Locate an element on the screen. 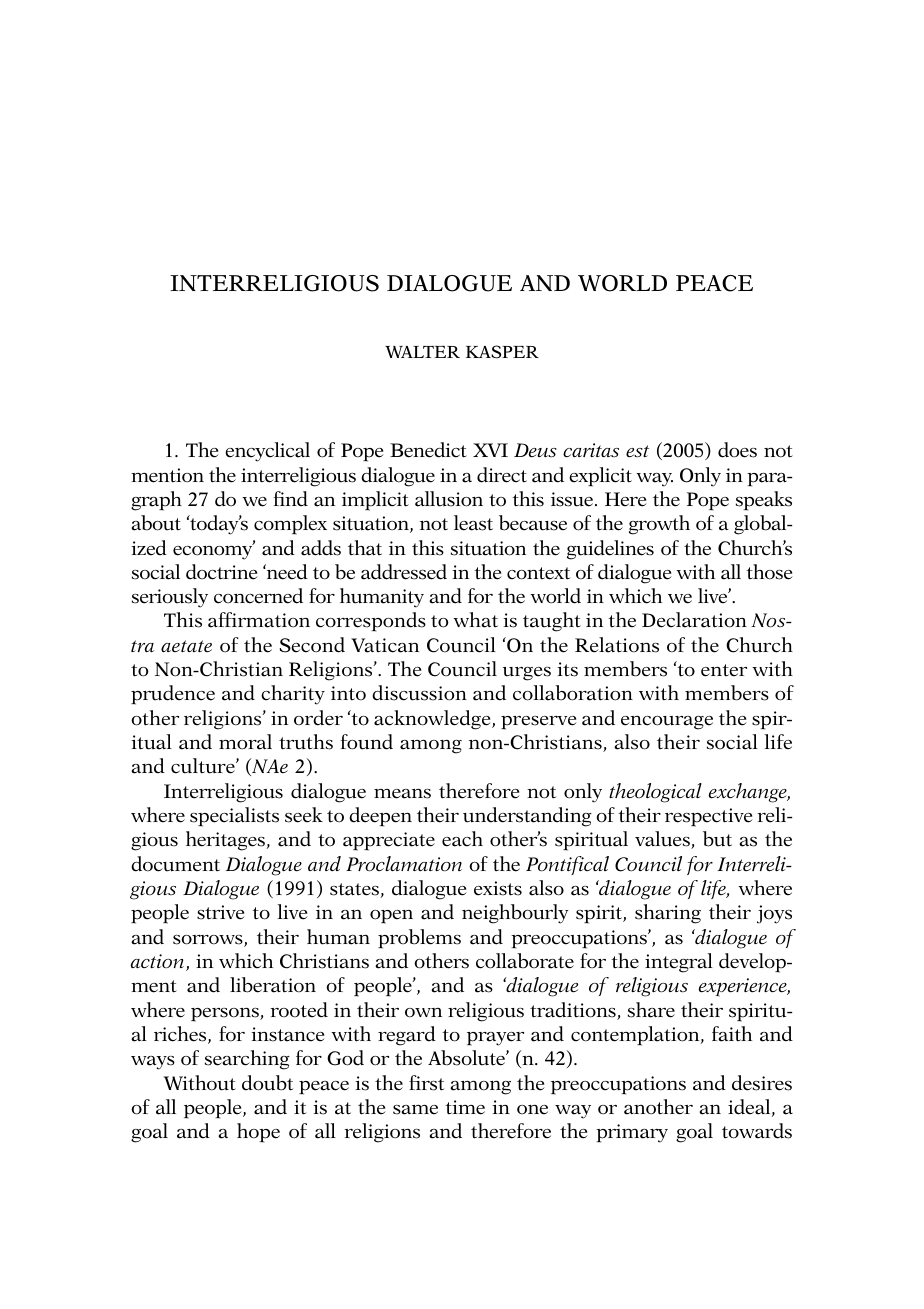  moral is located at coordinates (245, 742).
